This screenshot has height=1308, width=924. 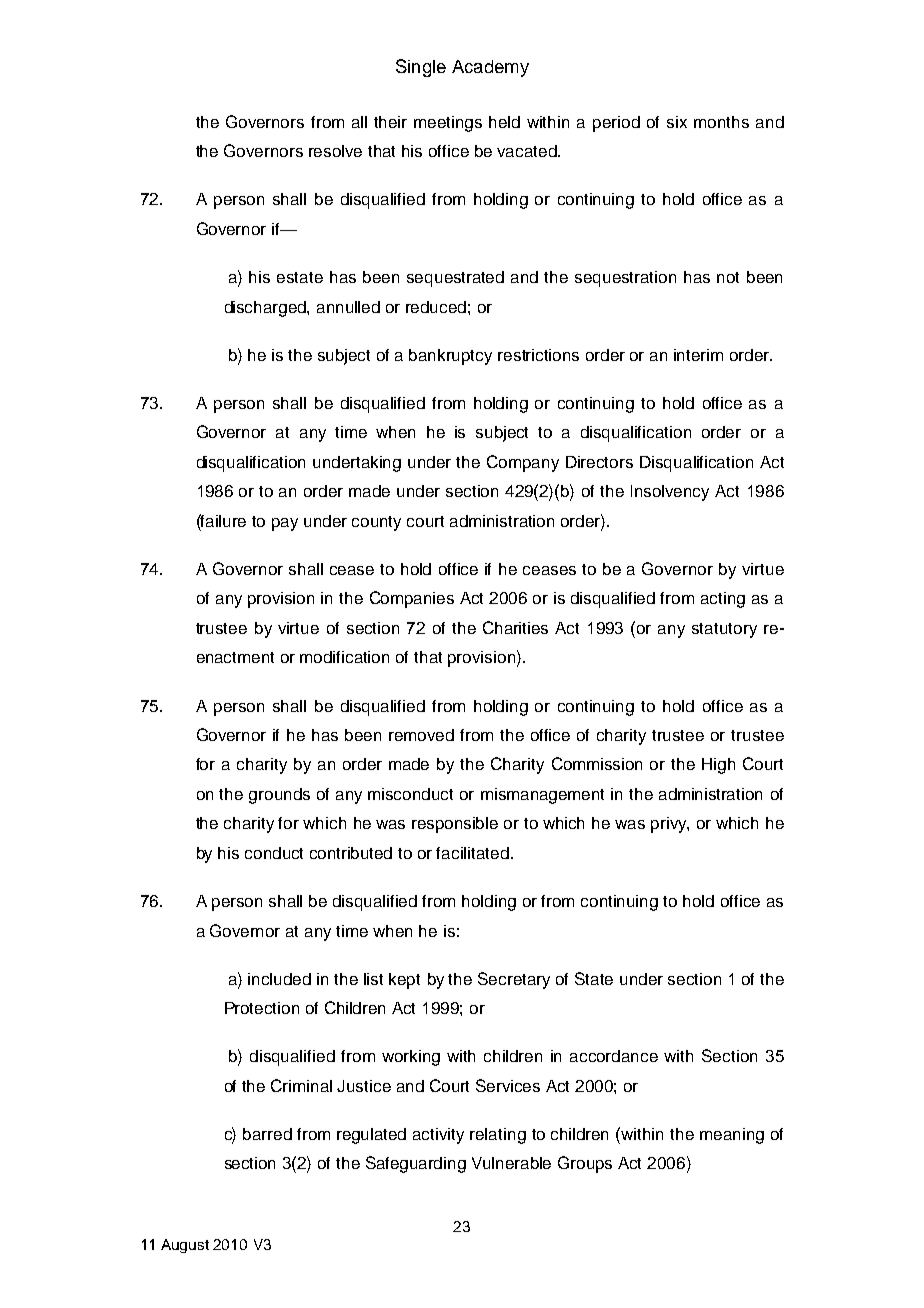 What do you see at coordinates (455, 825) in the screenshot?
I see `responsible` at bounding box center [455, 825].
